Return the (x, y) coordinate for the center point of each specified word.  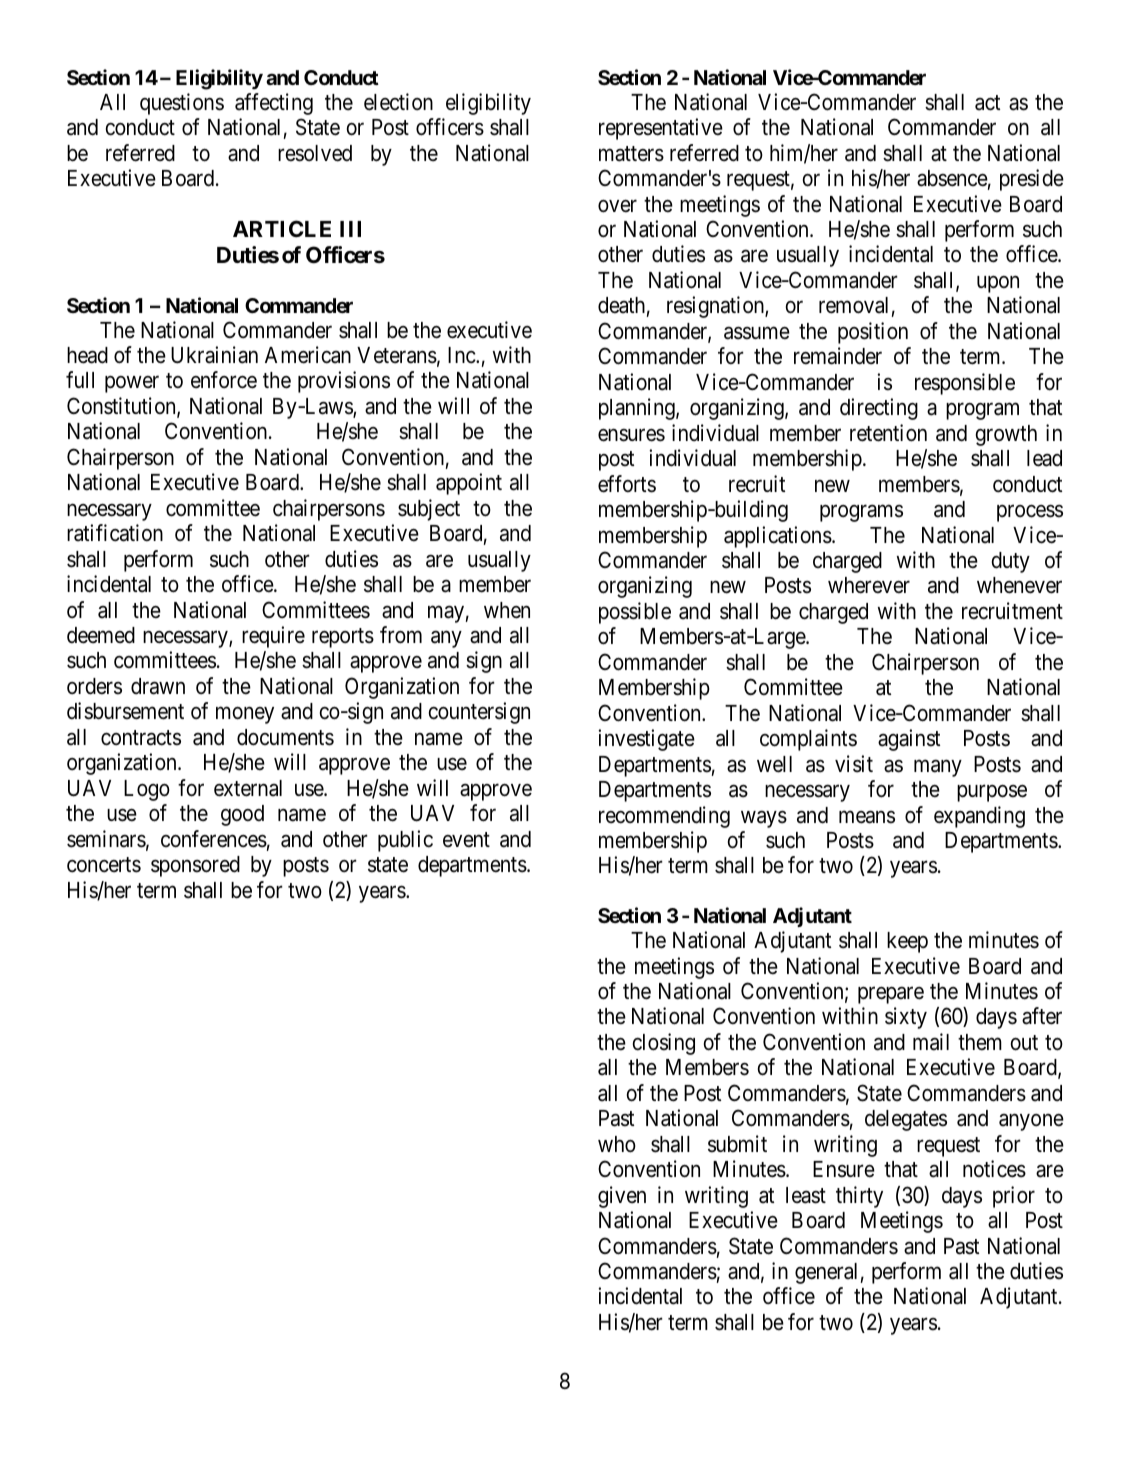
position (873, 333)
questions (182, 104)
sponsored (195, 866)
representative (661, 129)
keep (907, 942)
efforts (627, 484)
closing (664, 1044)
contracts (141, 738)
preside (1032, 180)
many (938, 768)
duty (1011, 562)
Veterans (397, 355)
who (617, 1144)
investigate (646, 740)
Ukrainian (214, 355)
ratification (115, 533)
